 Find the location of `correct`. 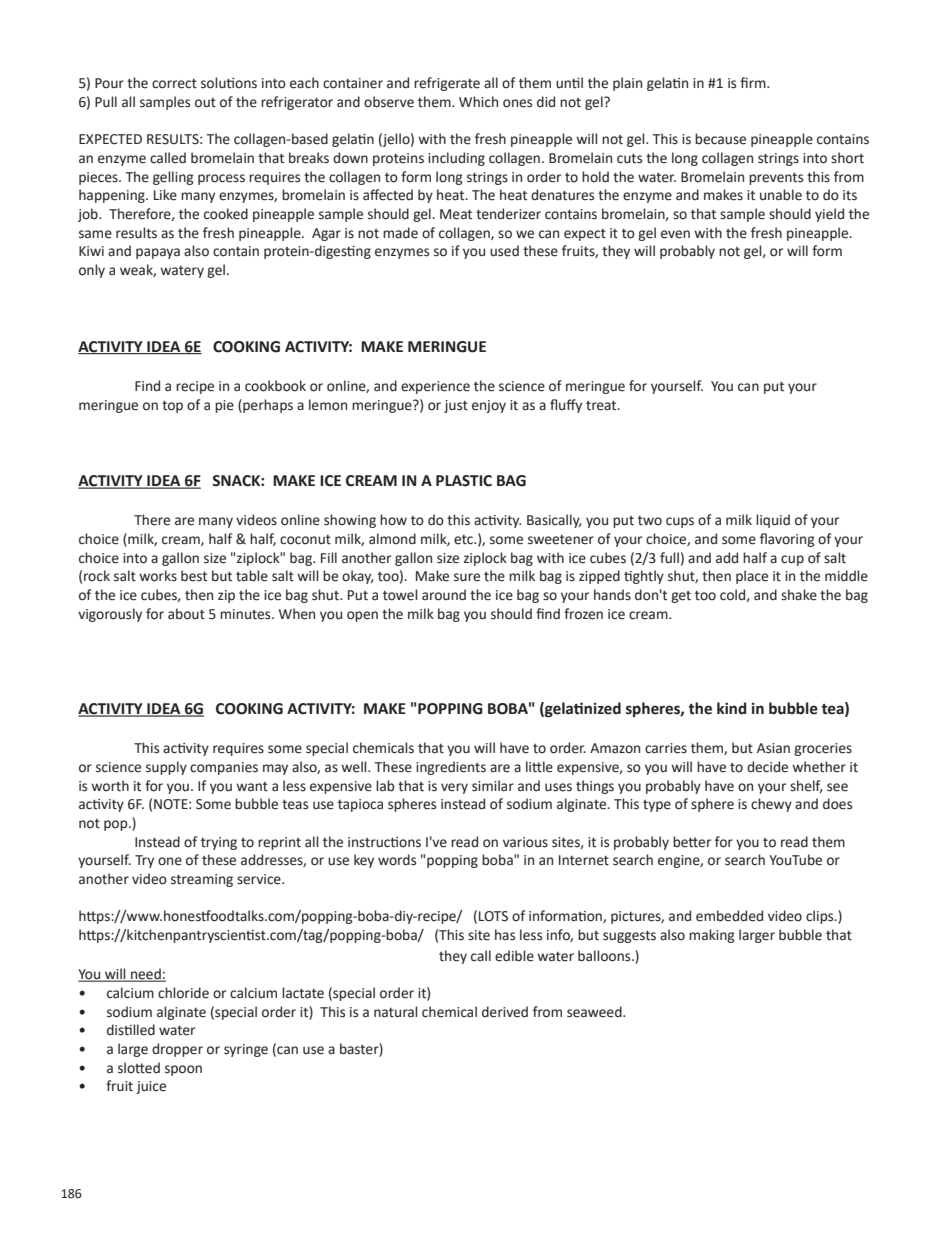

correct is located at coordinates (174, 84).
